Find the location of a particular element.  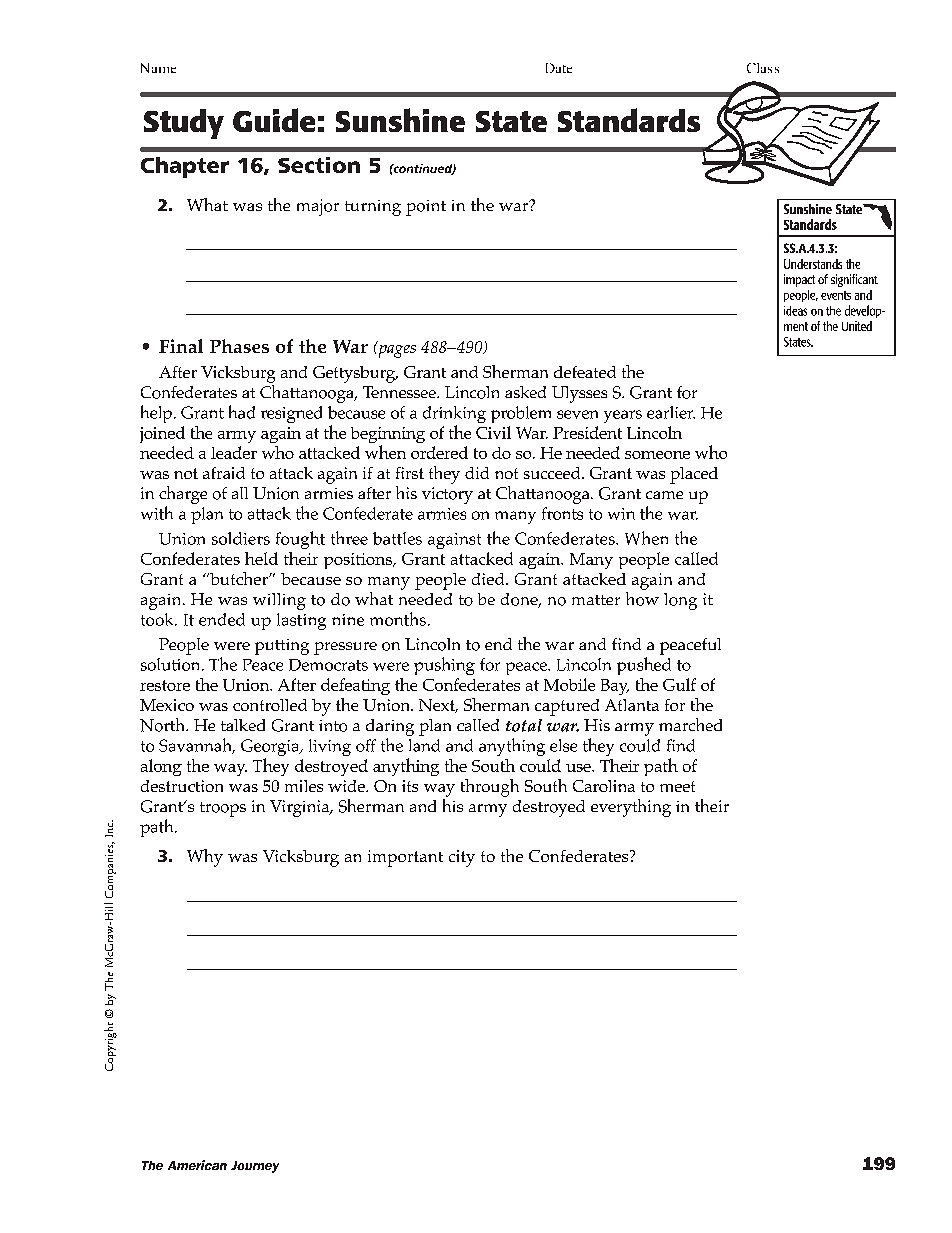

Understands is located at coordinates (813, 264).
